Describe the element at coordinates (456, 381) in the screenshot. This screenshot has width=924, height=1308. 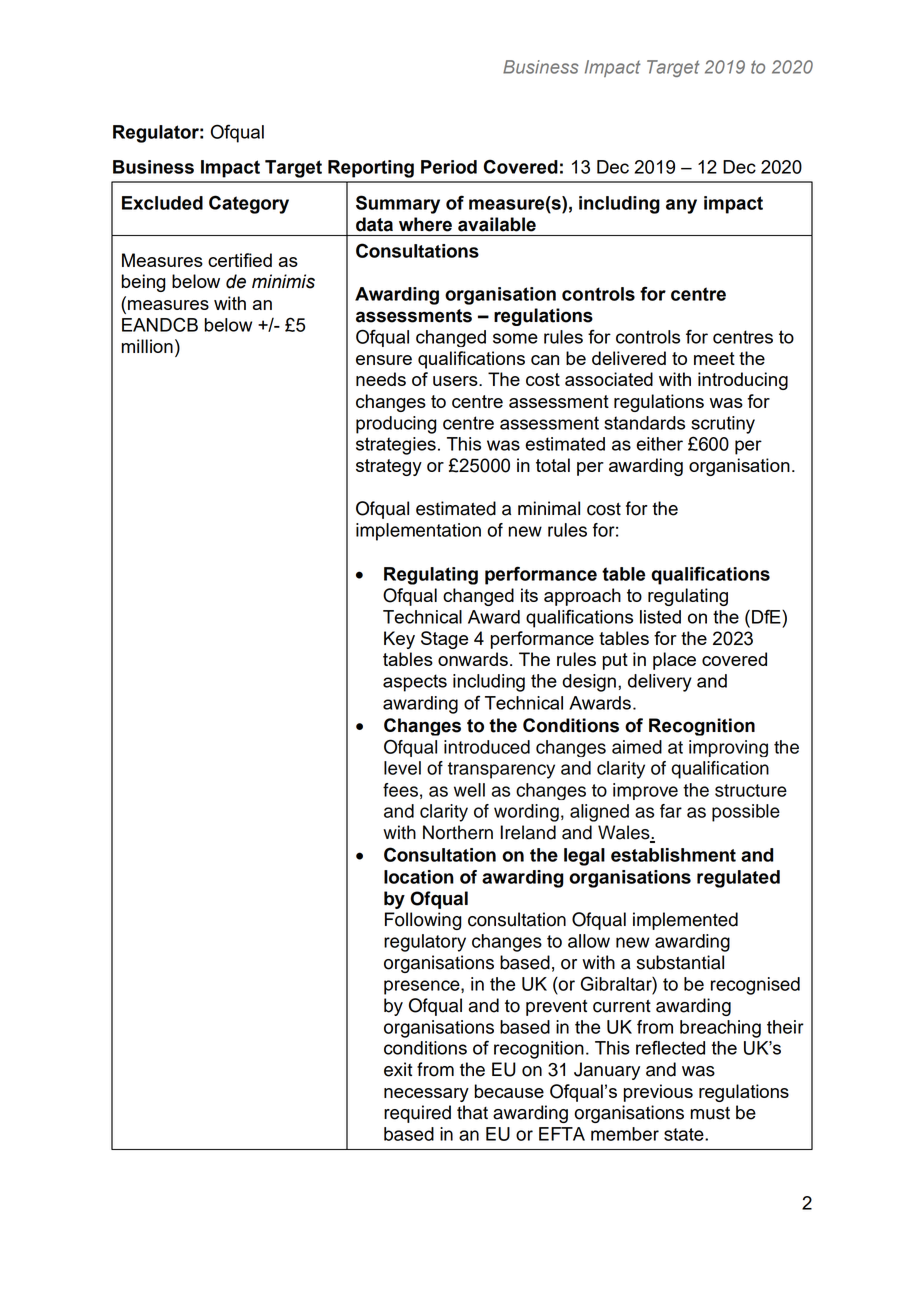
I see `users` at that location.
